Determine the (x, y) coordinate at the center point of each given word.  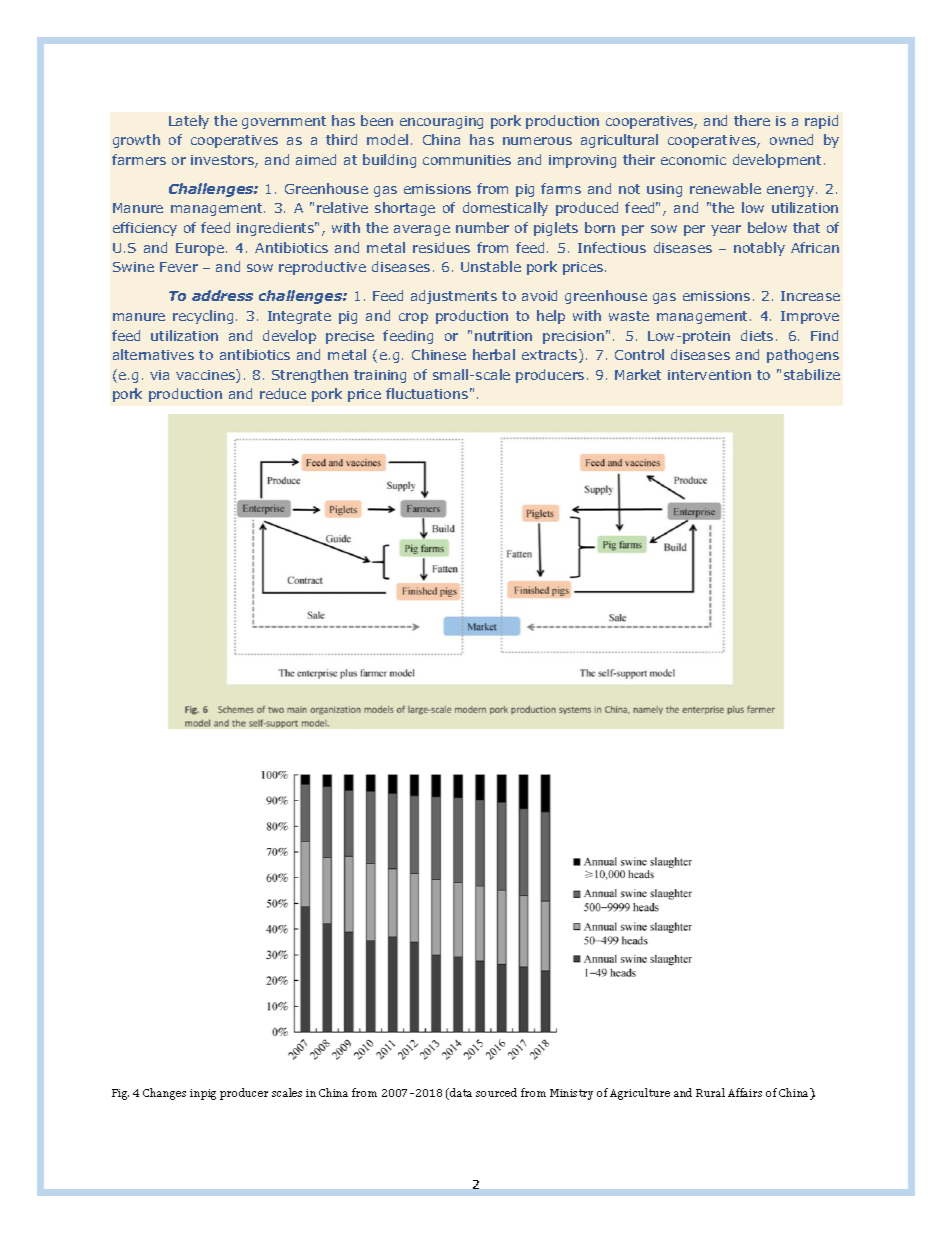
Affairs (745, 1092)
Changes (164, 1094)
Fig (120, 1094)
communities (467, 160)
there (752, 120)
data (461, 1092)
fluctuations (427, 393)
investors (223, 161)
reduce (283, 393)
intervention (709, 375)
